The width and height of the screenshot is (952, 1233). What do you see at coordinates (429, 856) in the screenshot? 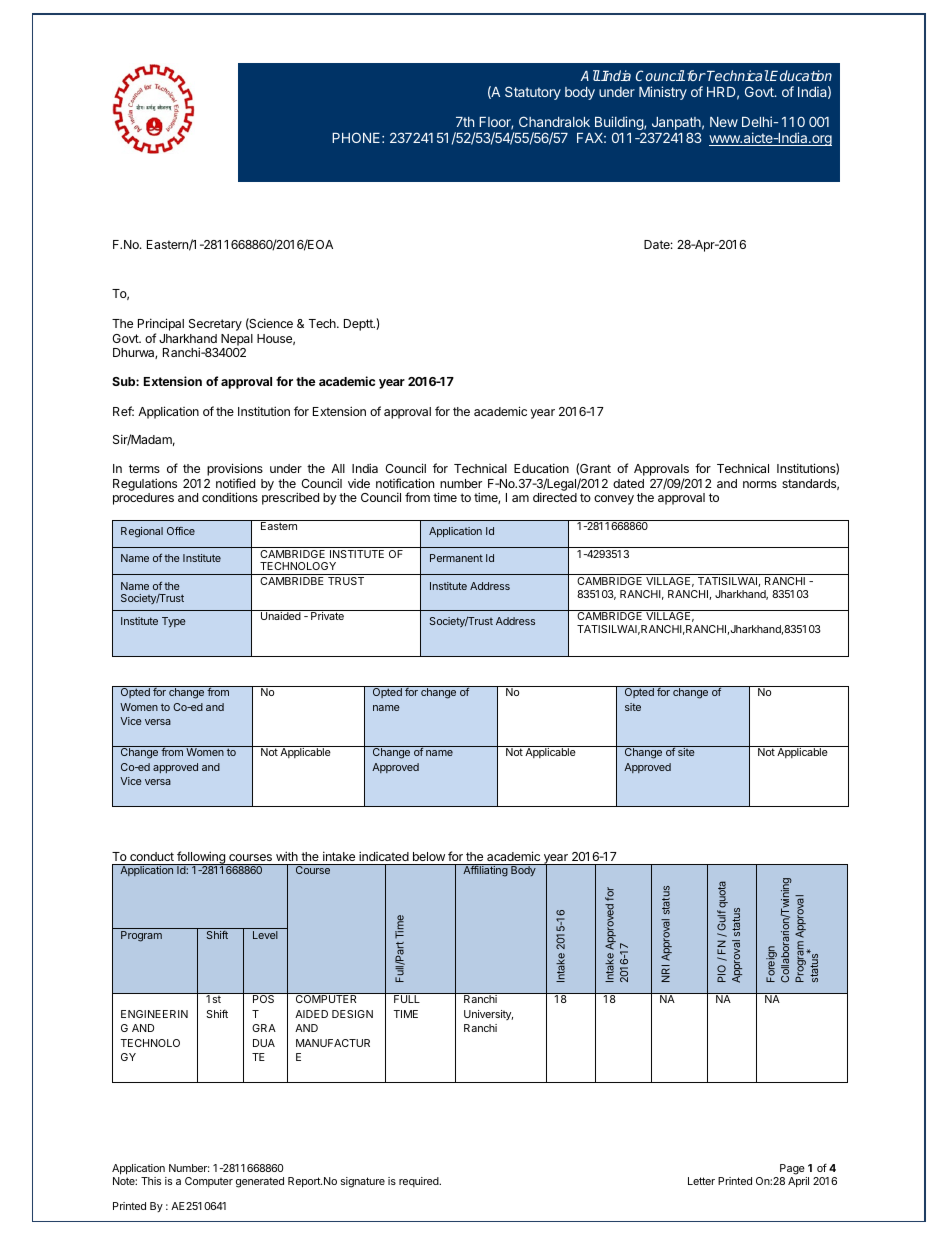
I see `below` at bounding box center [429, 856].
